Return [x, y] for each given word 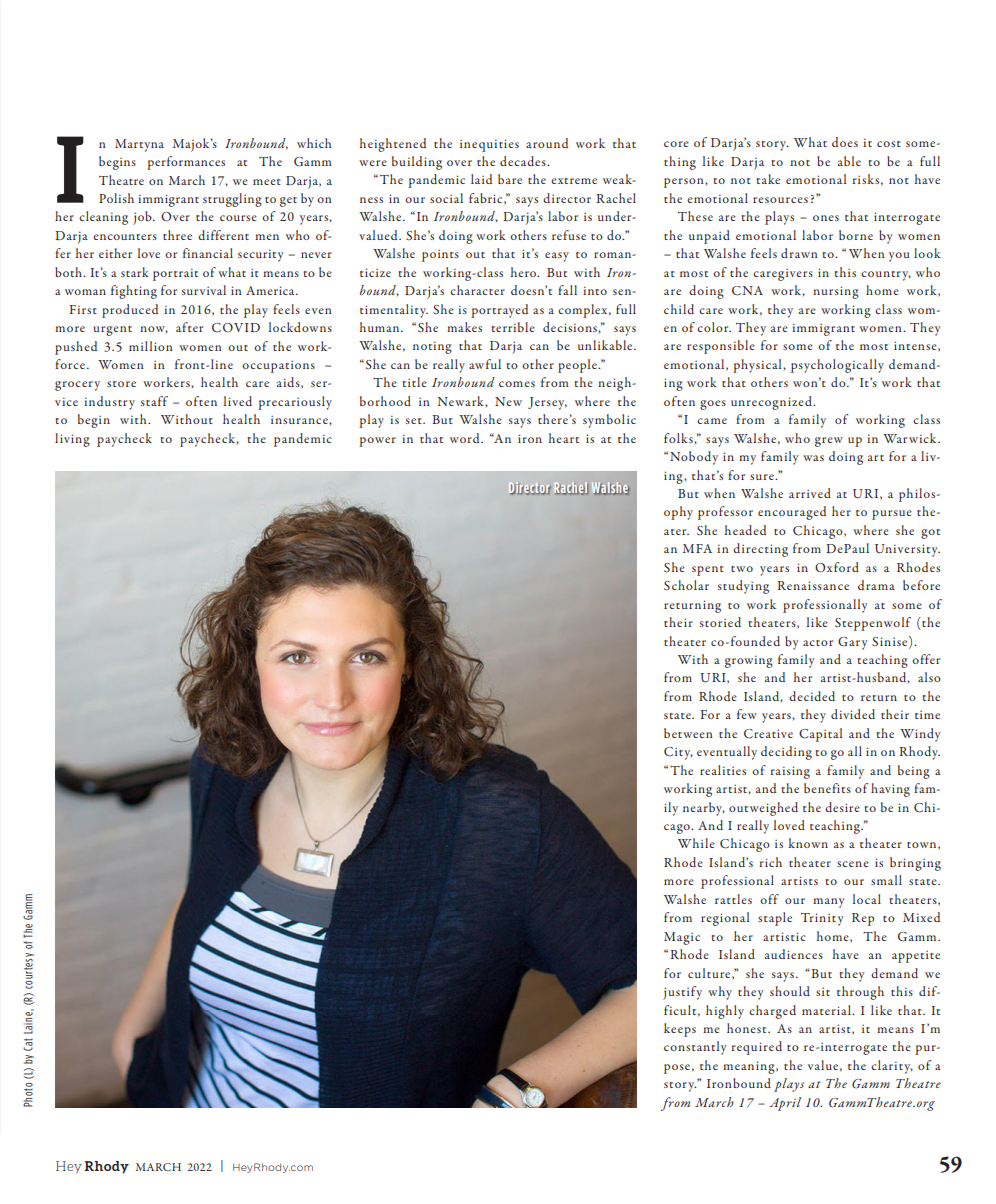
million [151, 346]
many [829, 903]
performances [186, 163]
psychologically [837, 366]
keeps [680, 1030]
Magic [682, 938]
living [72, 440]
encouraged [792, 513]
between [688, 733]
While [696, 843]
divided [853, 714]
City [678, 753]
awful [485, 364]
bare [510, 179]
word [466, 438]
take [768, 179]
